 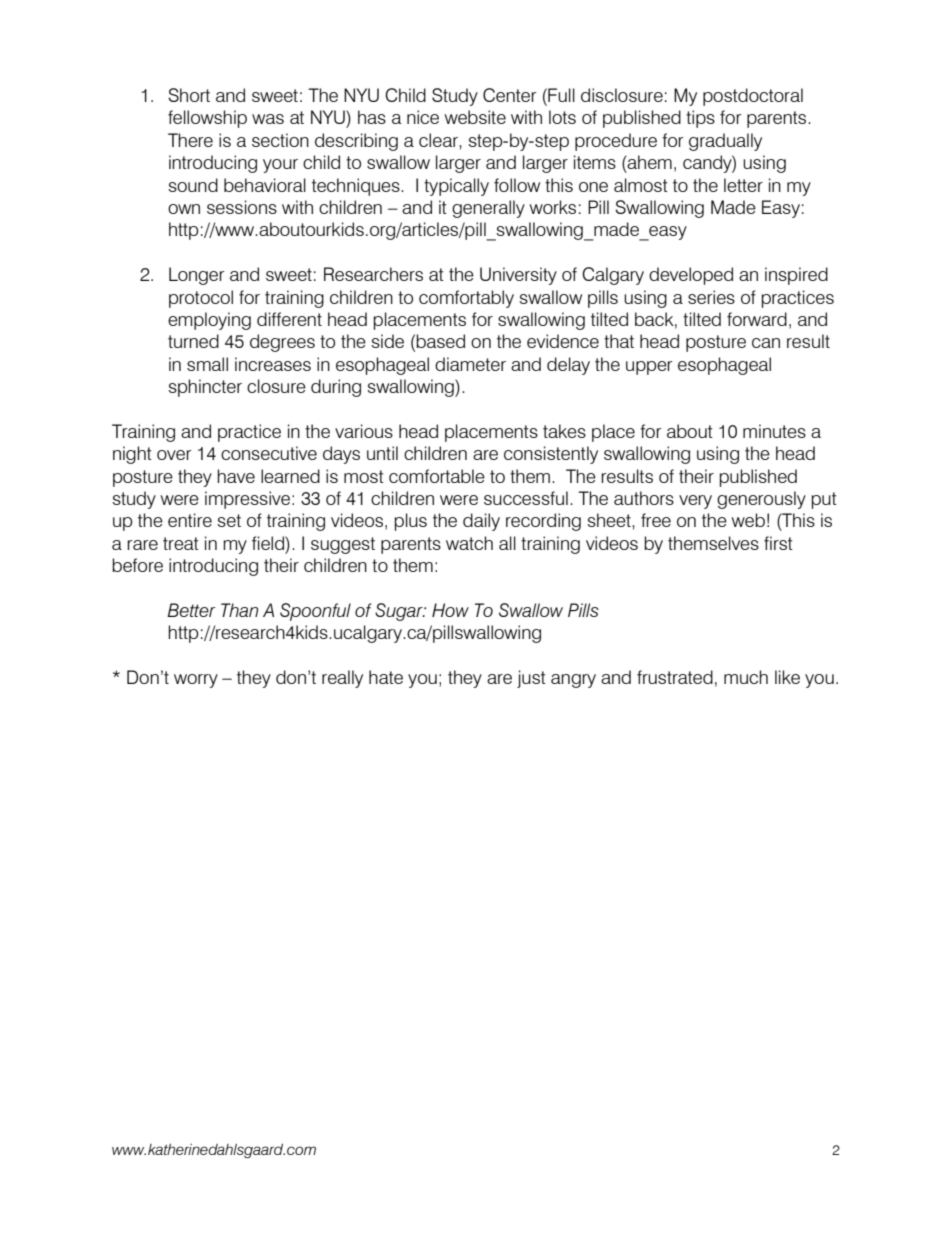 I want to click on fellowship, so click(x=207, y=119).
